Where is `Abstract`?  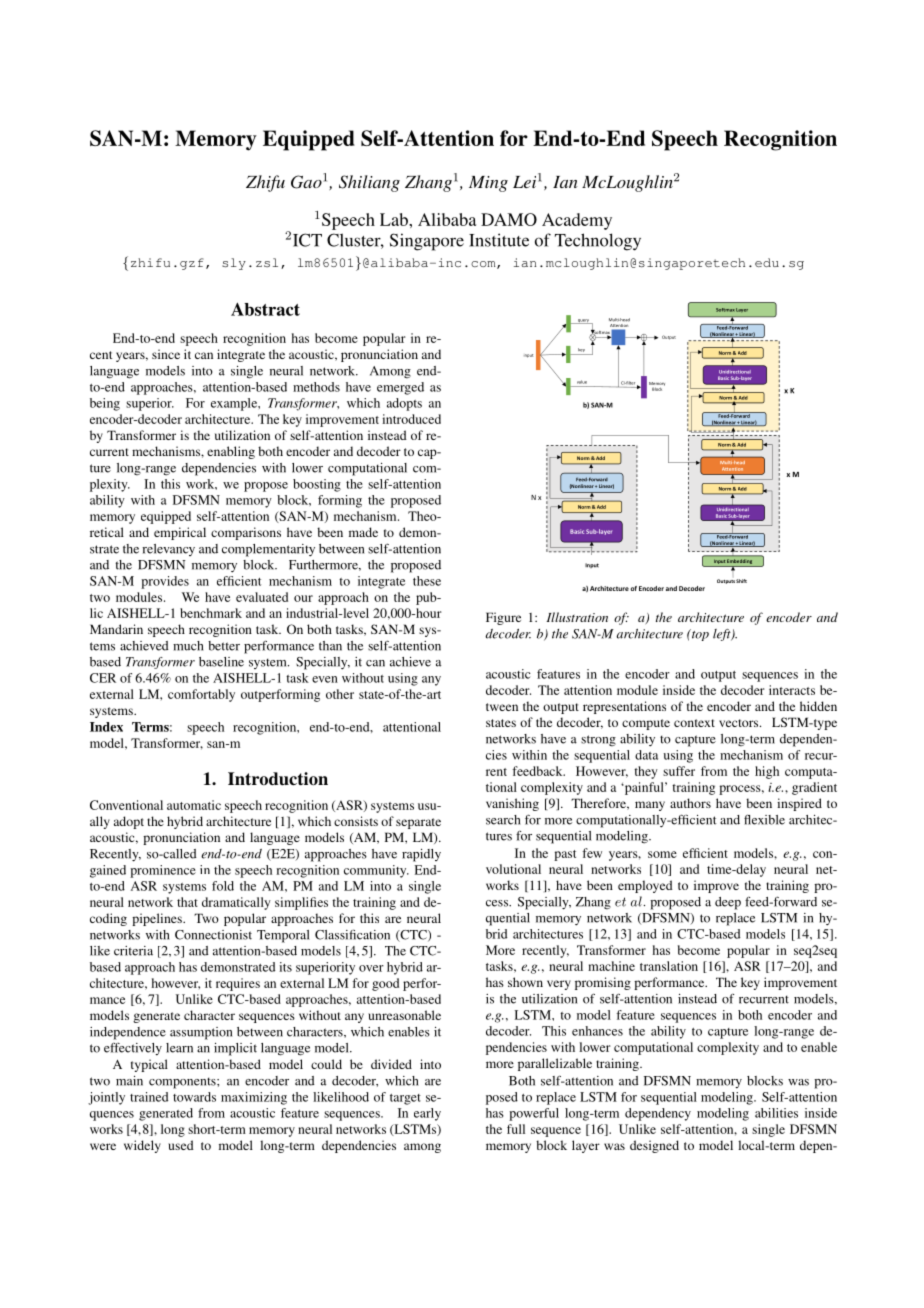
Abstract is located at coordinates (265, 309).
